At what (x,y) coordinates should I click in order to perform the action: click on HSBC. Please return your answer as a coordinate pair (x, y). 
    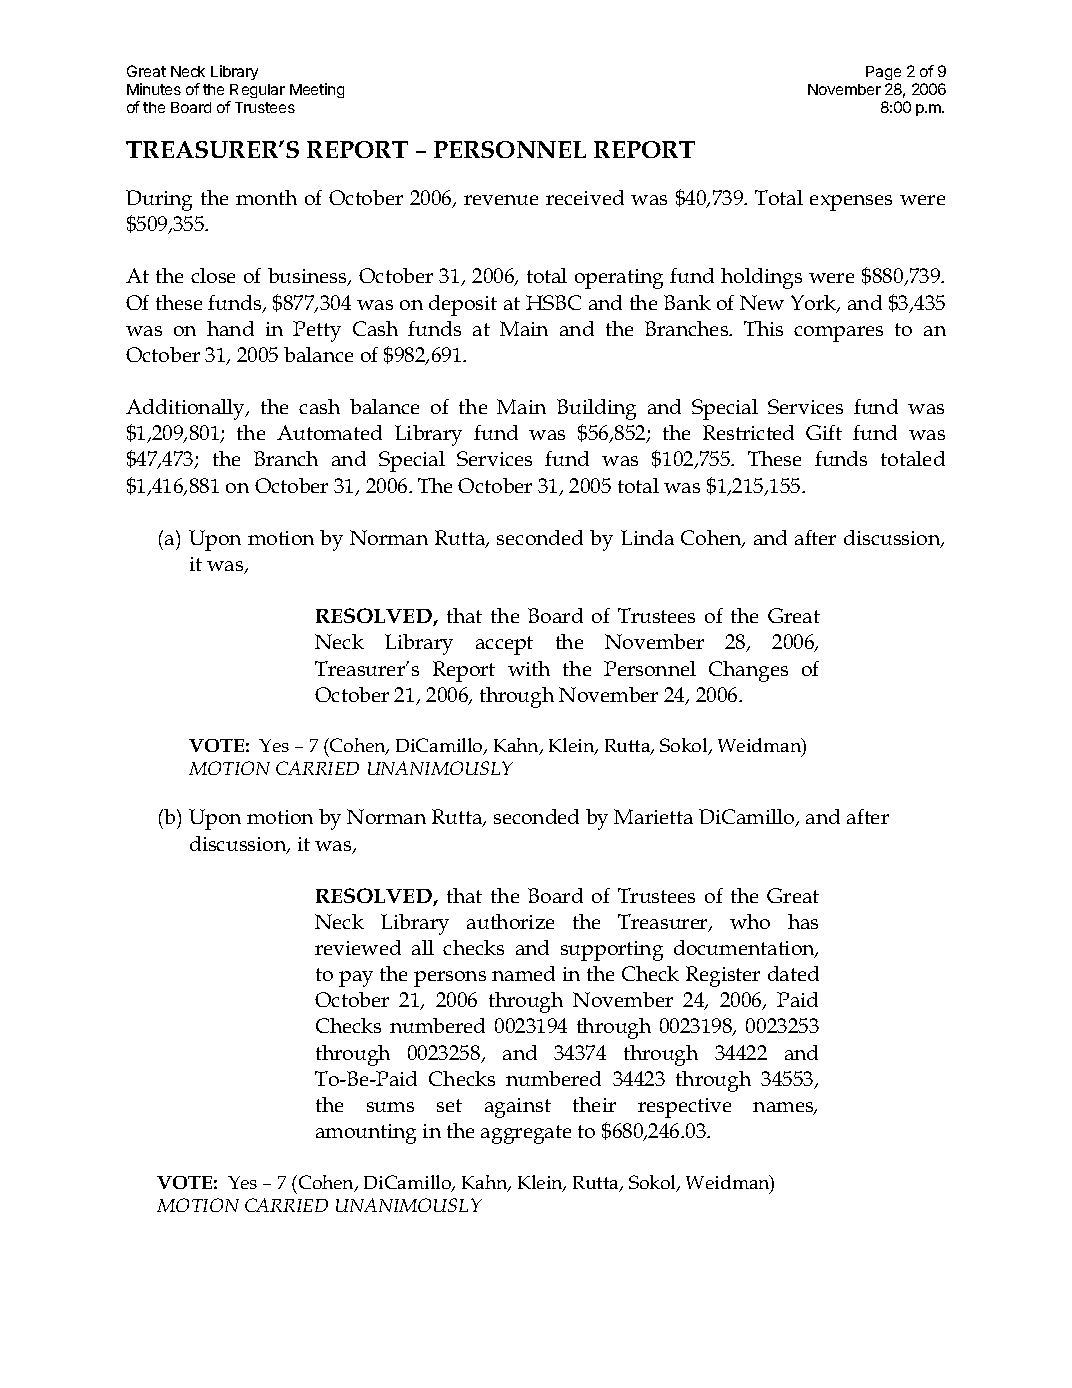
    Looking at the image, I should click on (553, 302).
